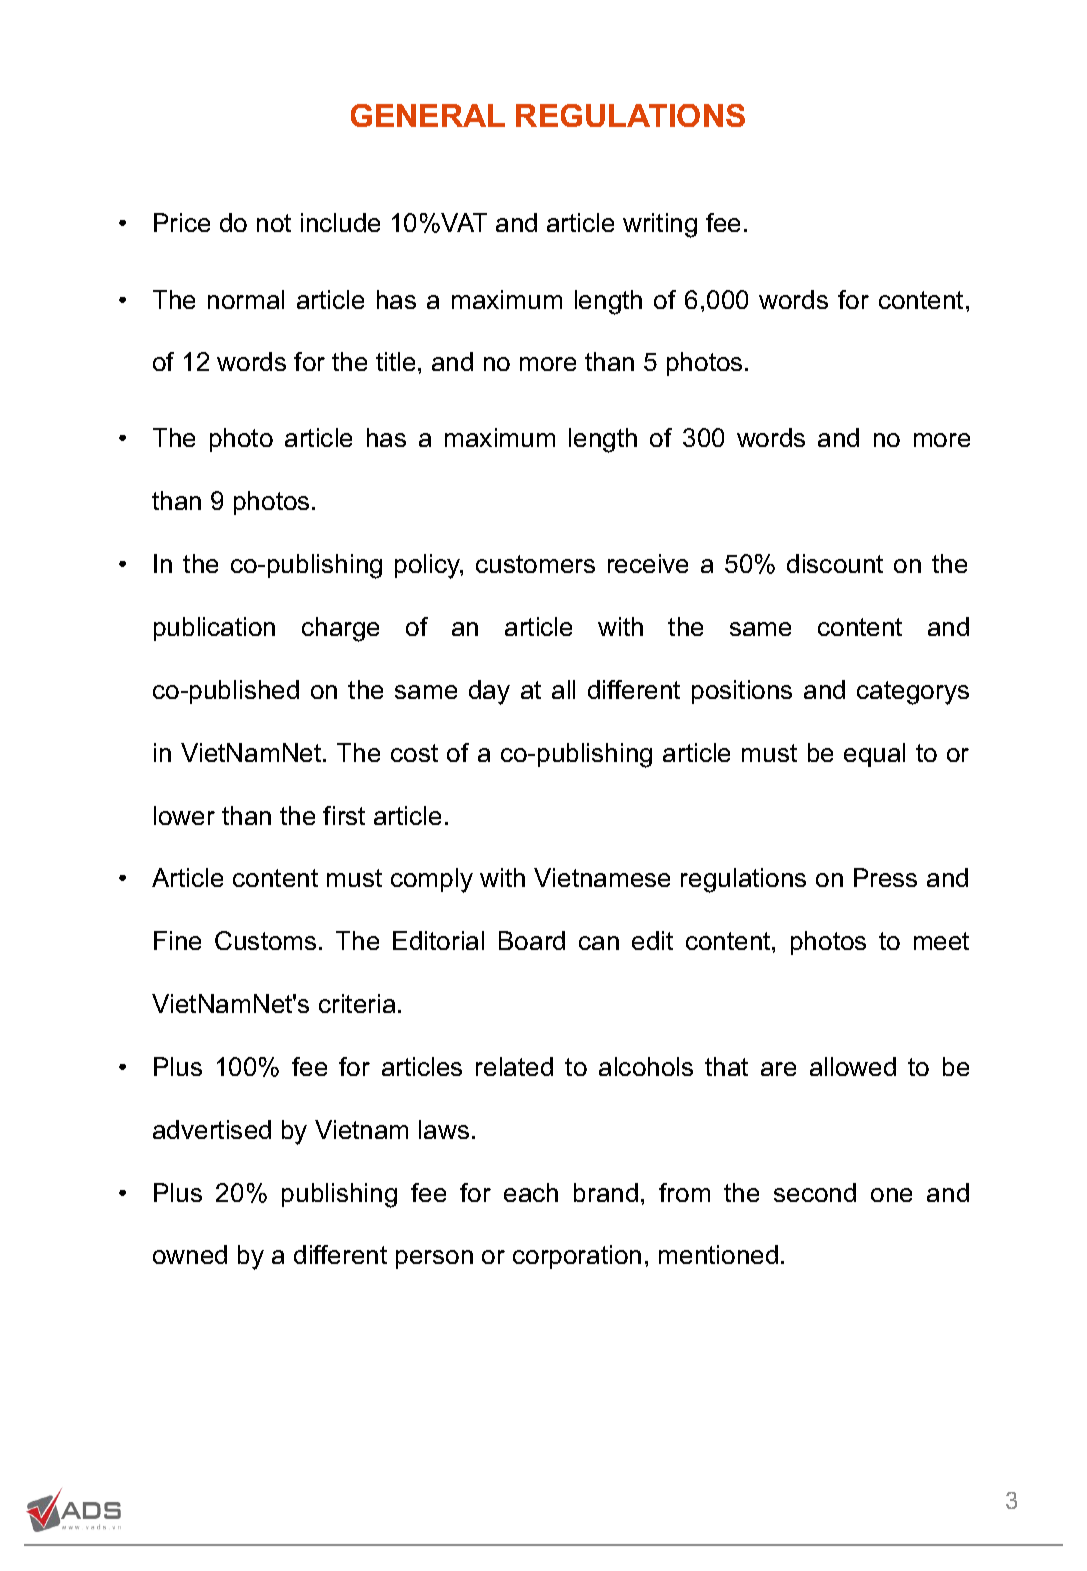 Image resolution: width=1087 pixels, height=1571 pixels. What do you see at coordinates (214, 629) in the screenshot?
I see `publication` at bounding box center [214, 629].
